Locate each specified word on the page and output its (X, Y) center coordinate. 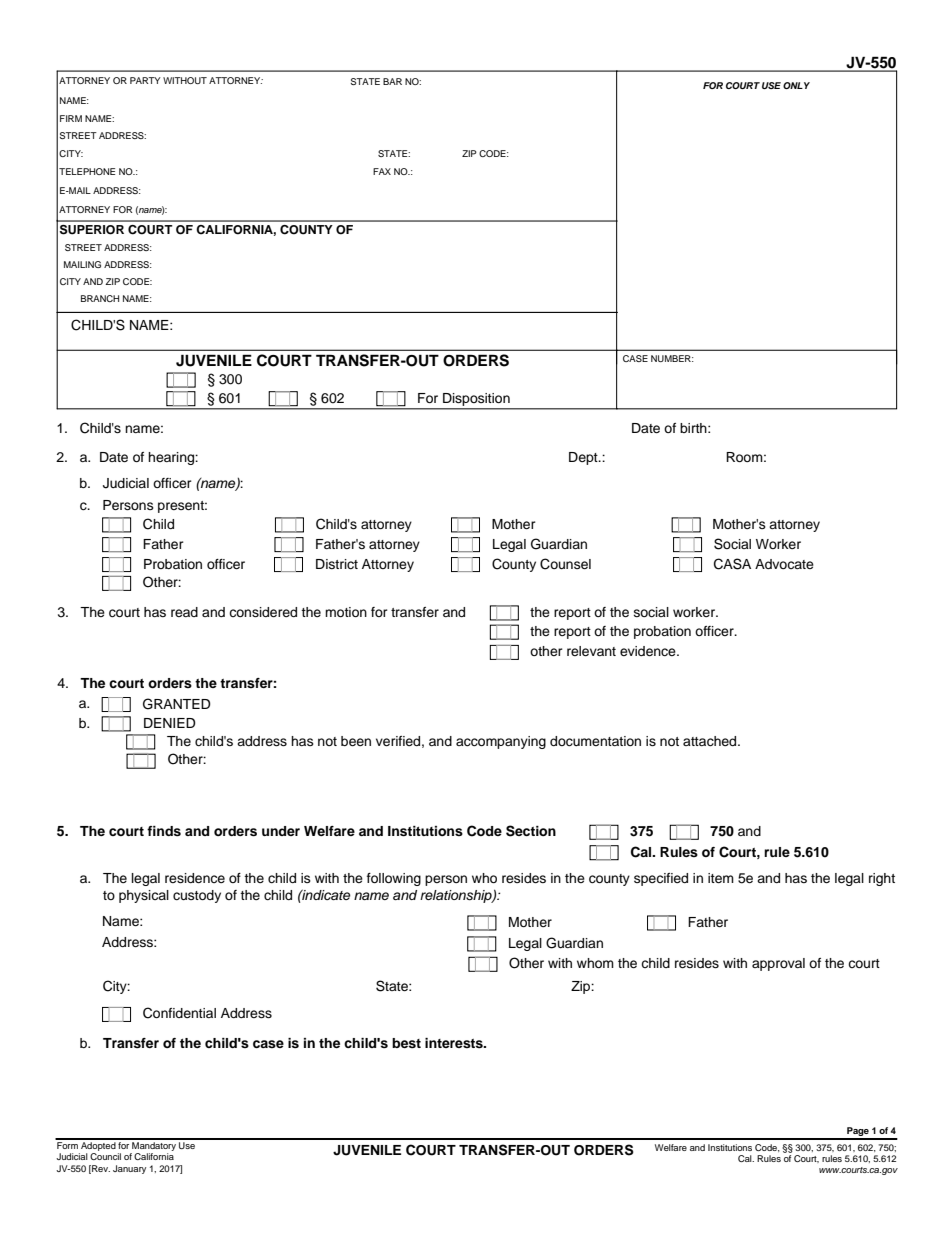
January (129, 1169)
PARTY (145, 80)
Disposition (476, 399)
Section (531, 831)
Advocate (784, 564)
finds (164, 831)
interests (455, 1043)
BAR (392, 81)
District (337, 564)
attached (711, 741)
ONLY (796, 85)
